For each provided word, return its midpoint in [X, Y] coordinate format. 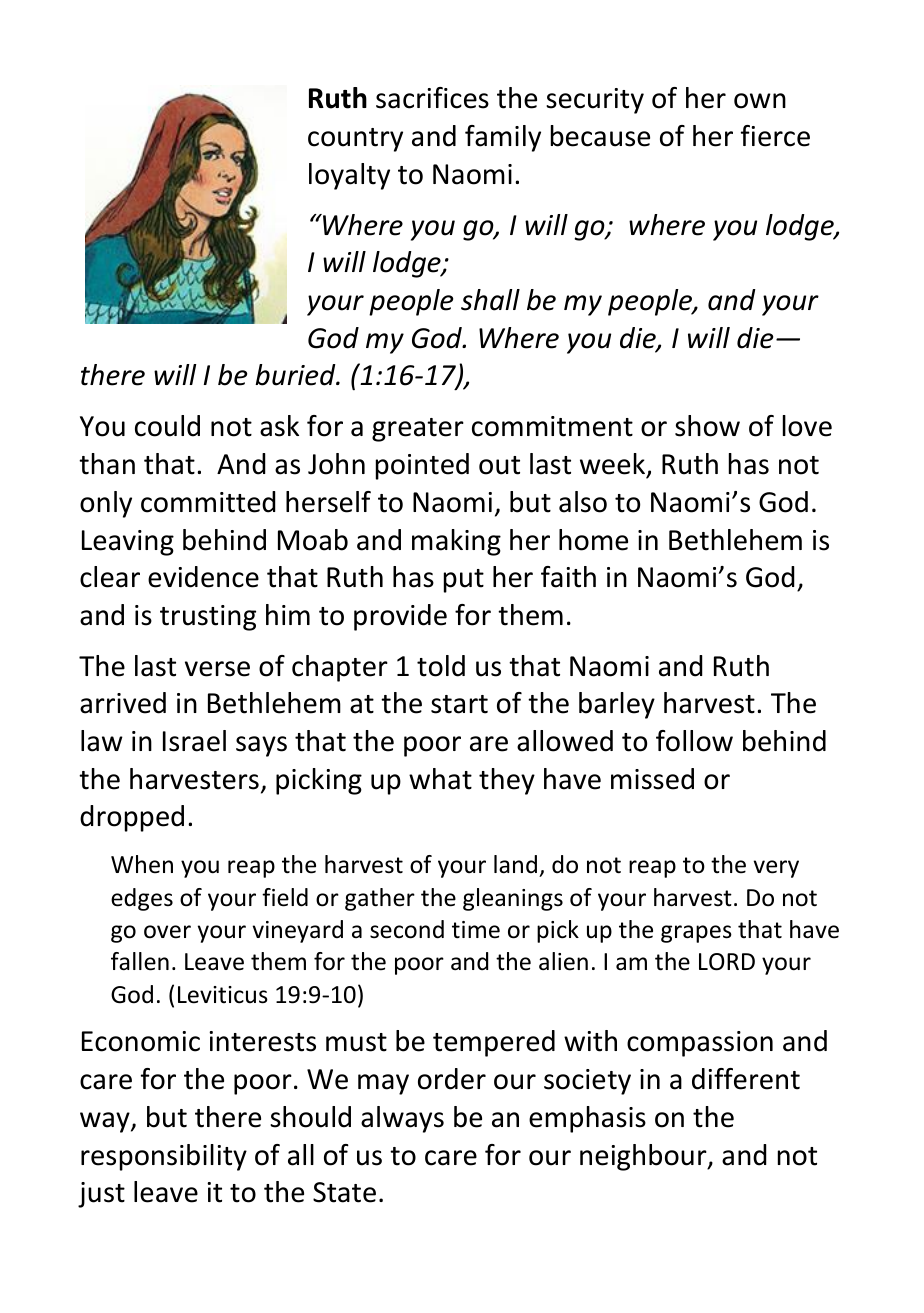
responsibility [164, 1157]
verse [217, 669]
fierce [775, 136]
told [441, 666]
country [355, 140]
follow [694, 741]
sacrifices [432, 98]
